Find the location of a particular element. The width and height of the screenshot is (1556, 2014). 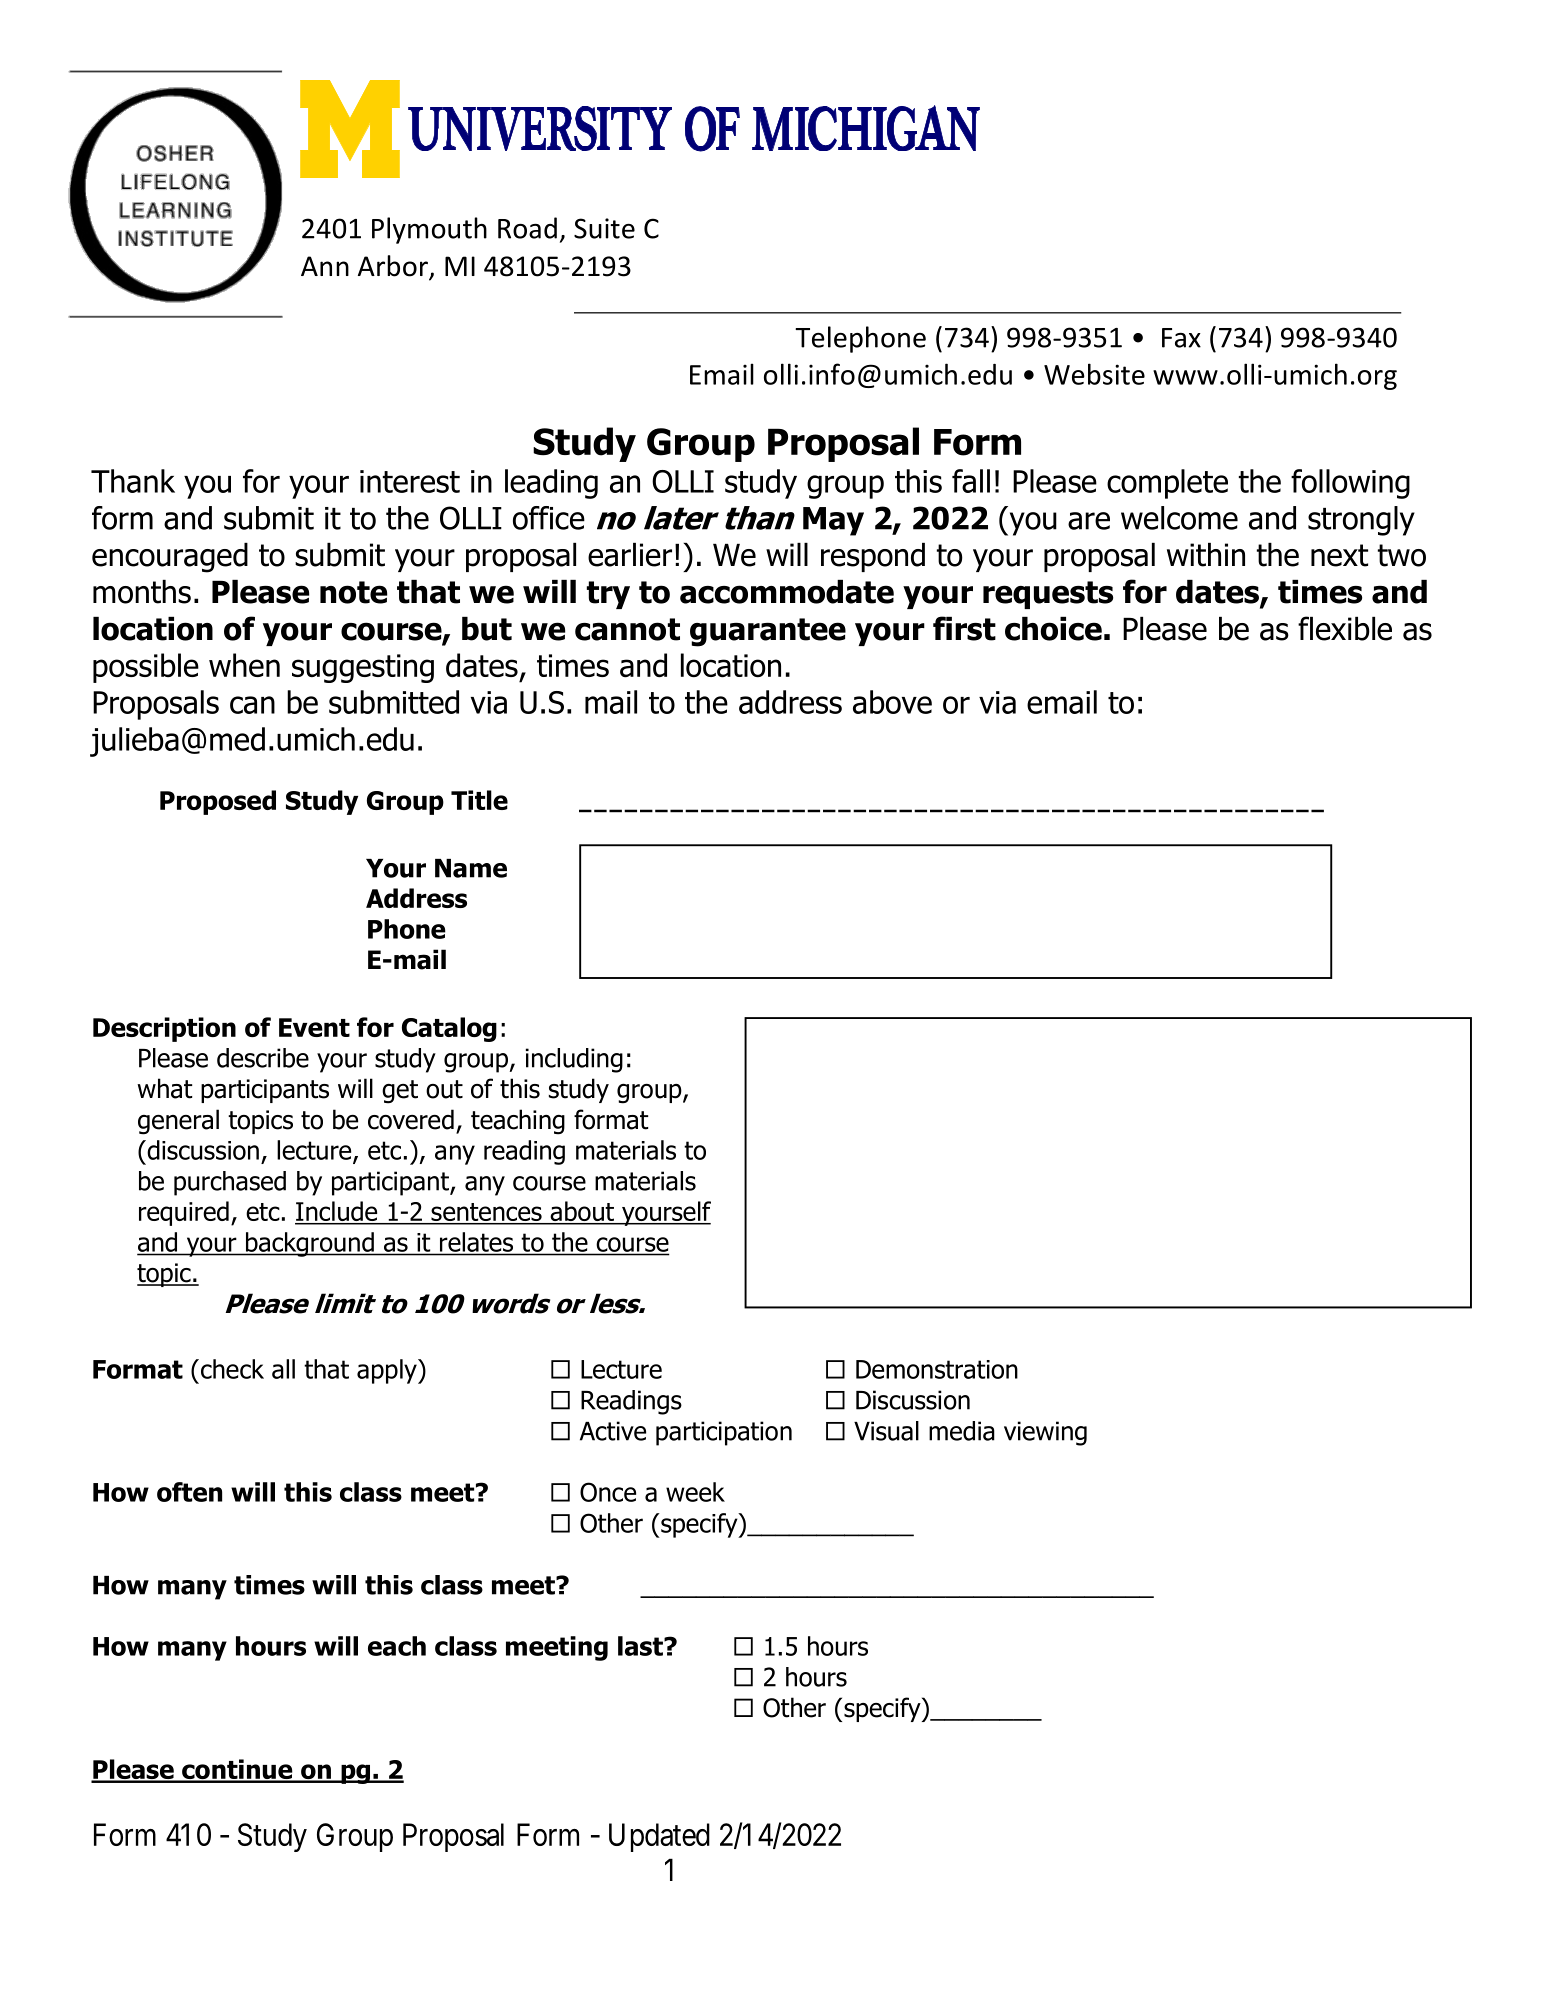

Fax is located at coordinates (1181, 338).
